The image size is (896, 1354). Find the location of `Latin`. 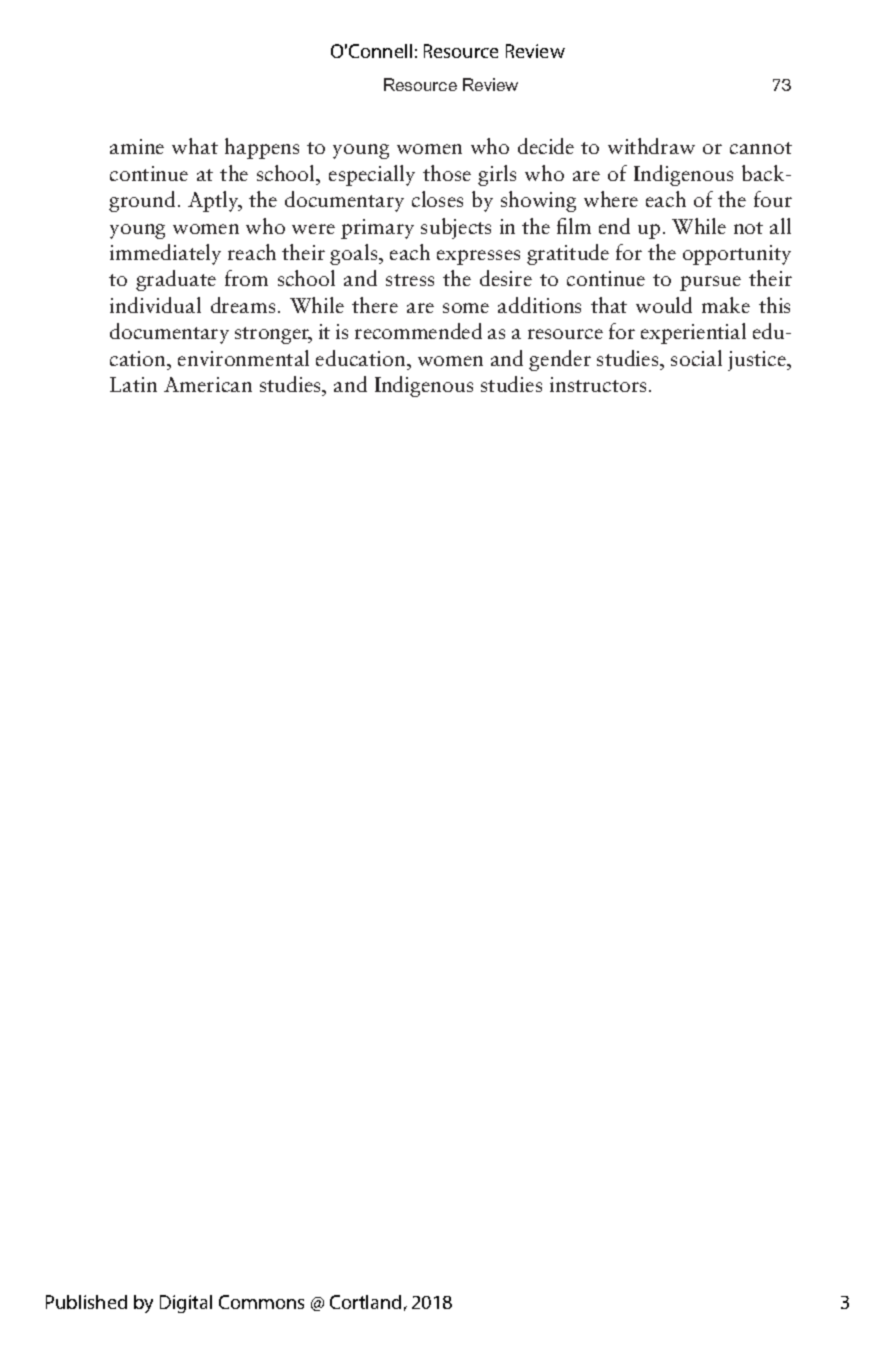

Latin is located at coordinates (133, 384).
